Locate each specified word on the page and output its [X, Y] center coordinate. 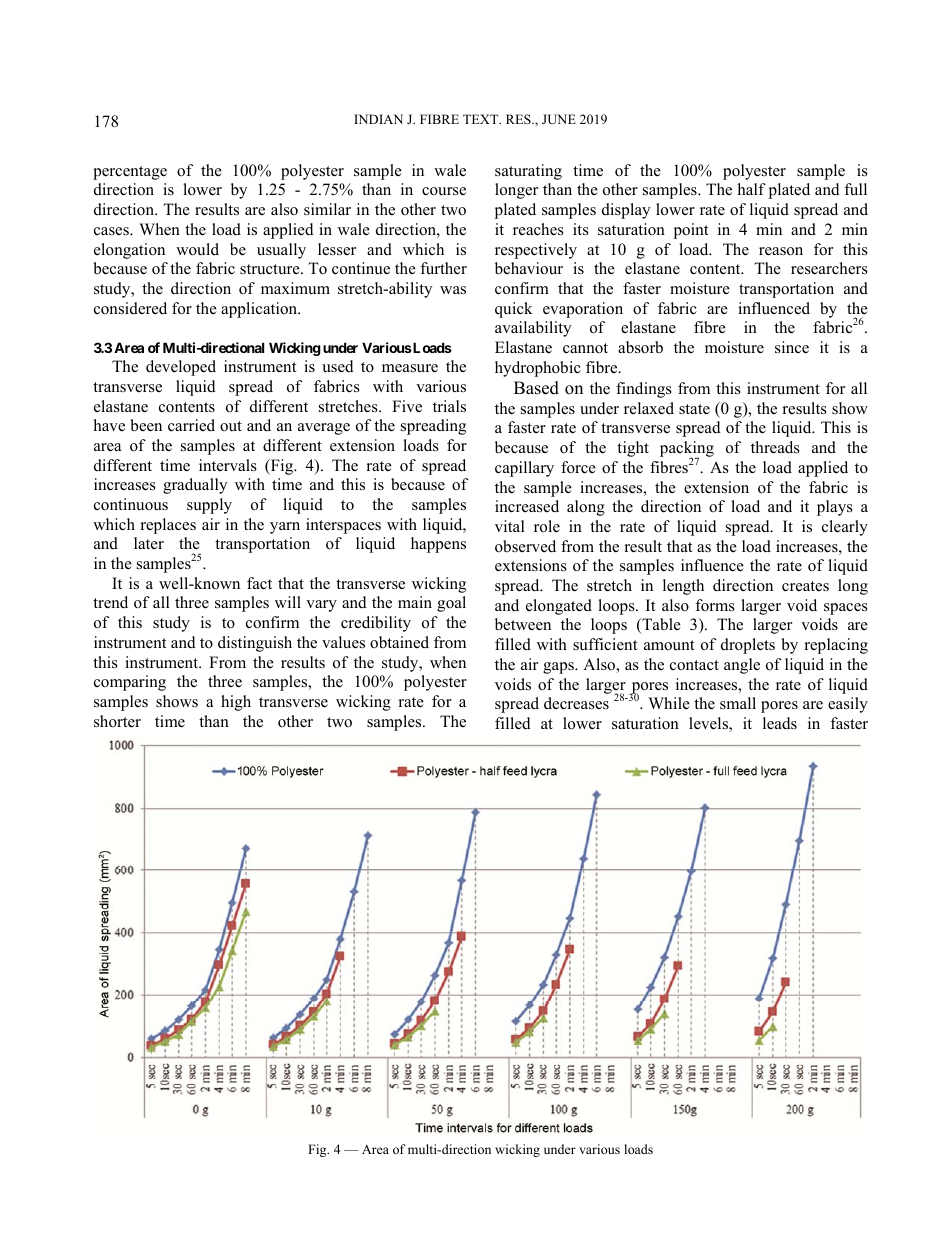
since [792, 347]
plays [835, 508]
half [752, 189]
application [260, 310]
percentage [130, 173]
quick [514, 310]
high [236, 703]
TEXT [482, 119]
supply [209, 506]
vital [510, 526]
